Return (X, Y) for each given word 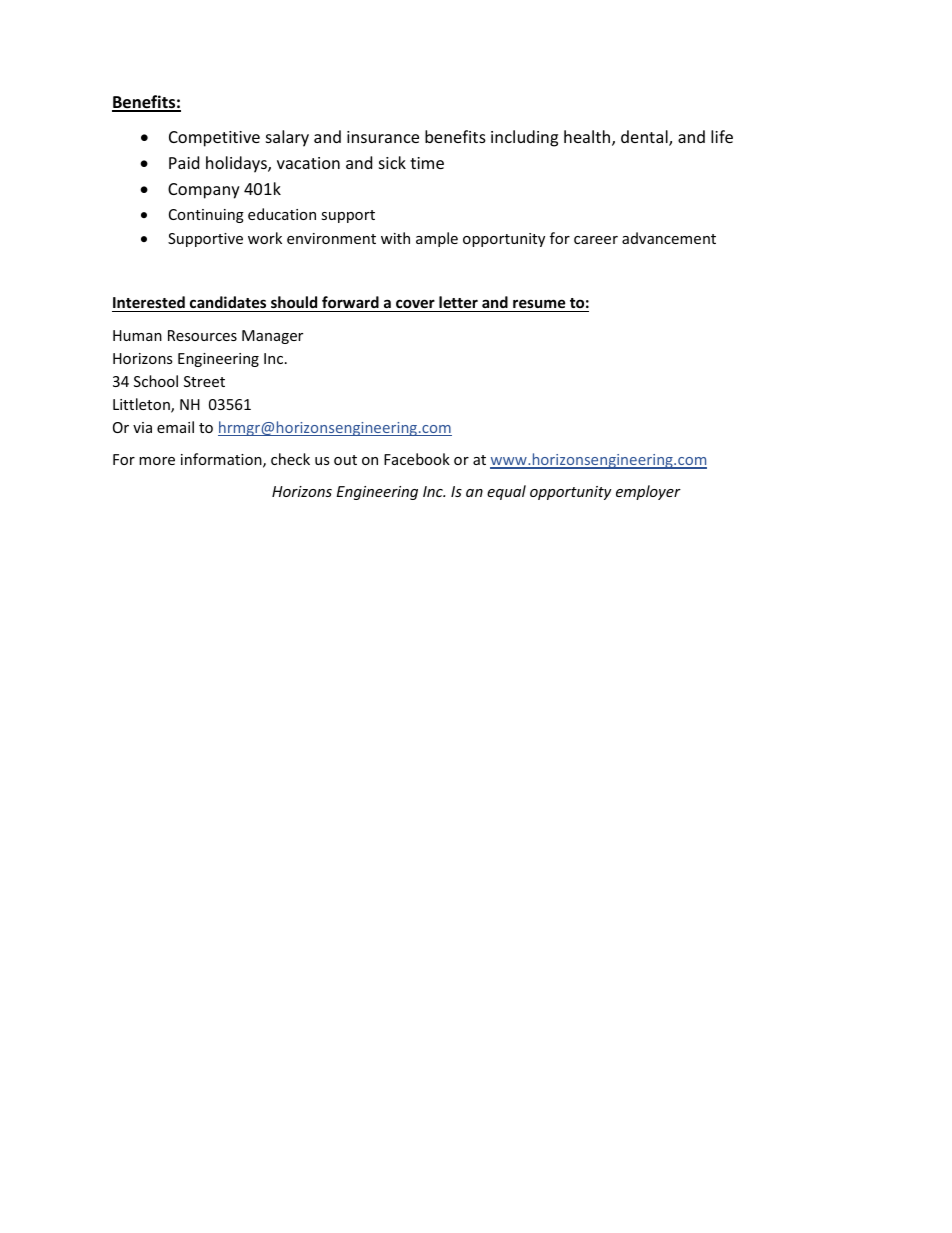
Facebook (417, 459)
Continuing (206, 216)
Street (204, 381)
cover (415, 303)
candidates (228, 302)
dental (645, 138)
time (427, 163)
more (157, 461)
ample (437, 239)
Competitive (214, 139)
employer (648, 492)
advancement (669, 238)
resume (539, 303)
